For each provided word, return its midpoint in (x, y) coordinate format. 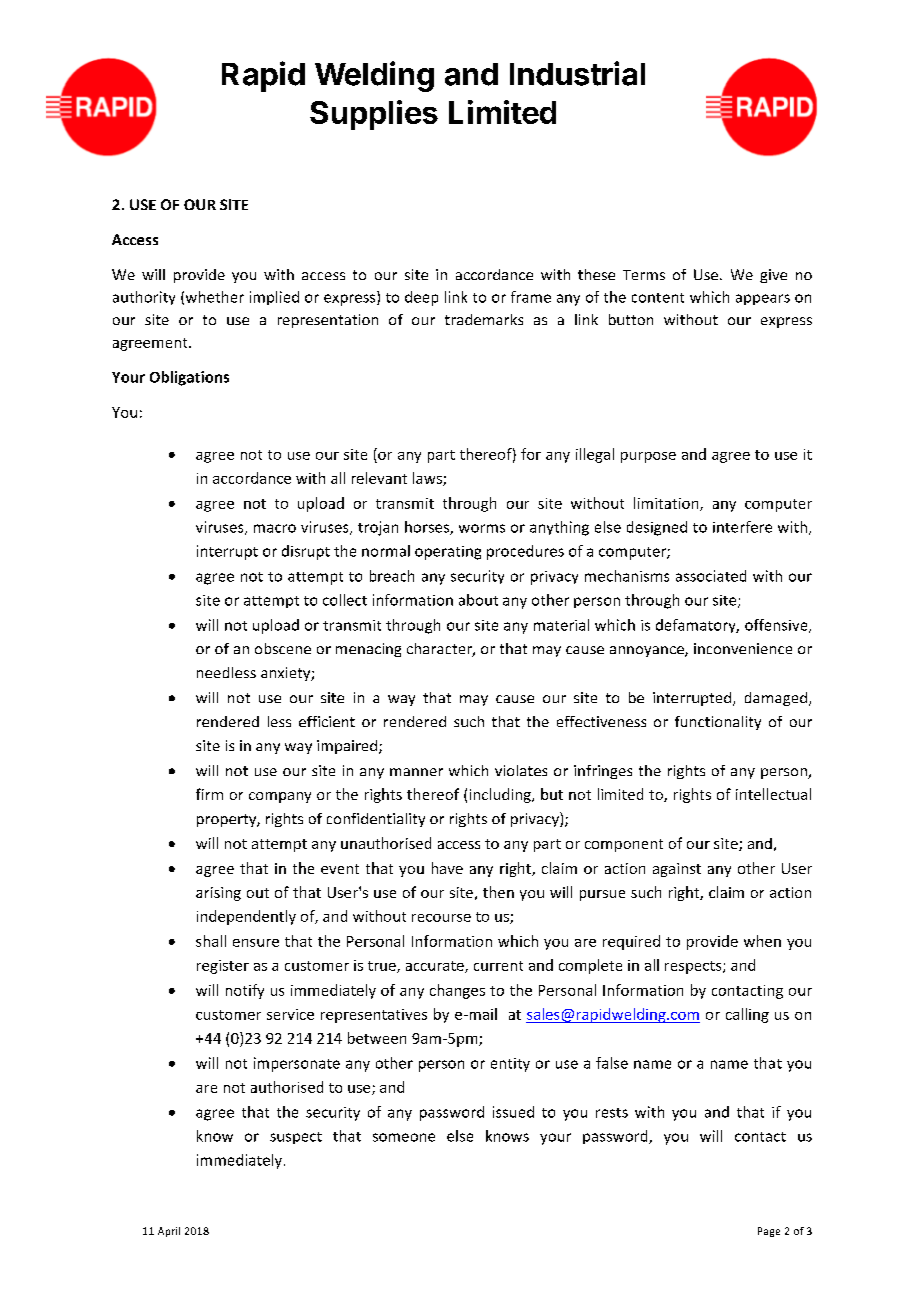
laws (428, 479)
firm (209, 794)
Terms (644, 275)
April (169, 1232)
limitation (667, 504)
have (447, 868)
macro (275, 528)
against (677, 870)
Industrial (577, 73)
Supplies (374, 115)
